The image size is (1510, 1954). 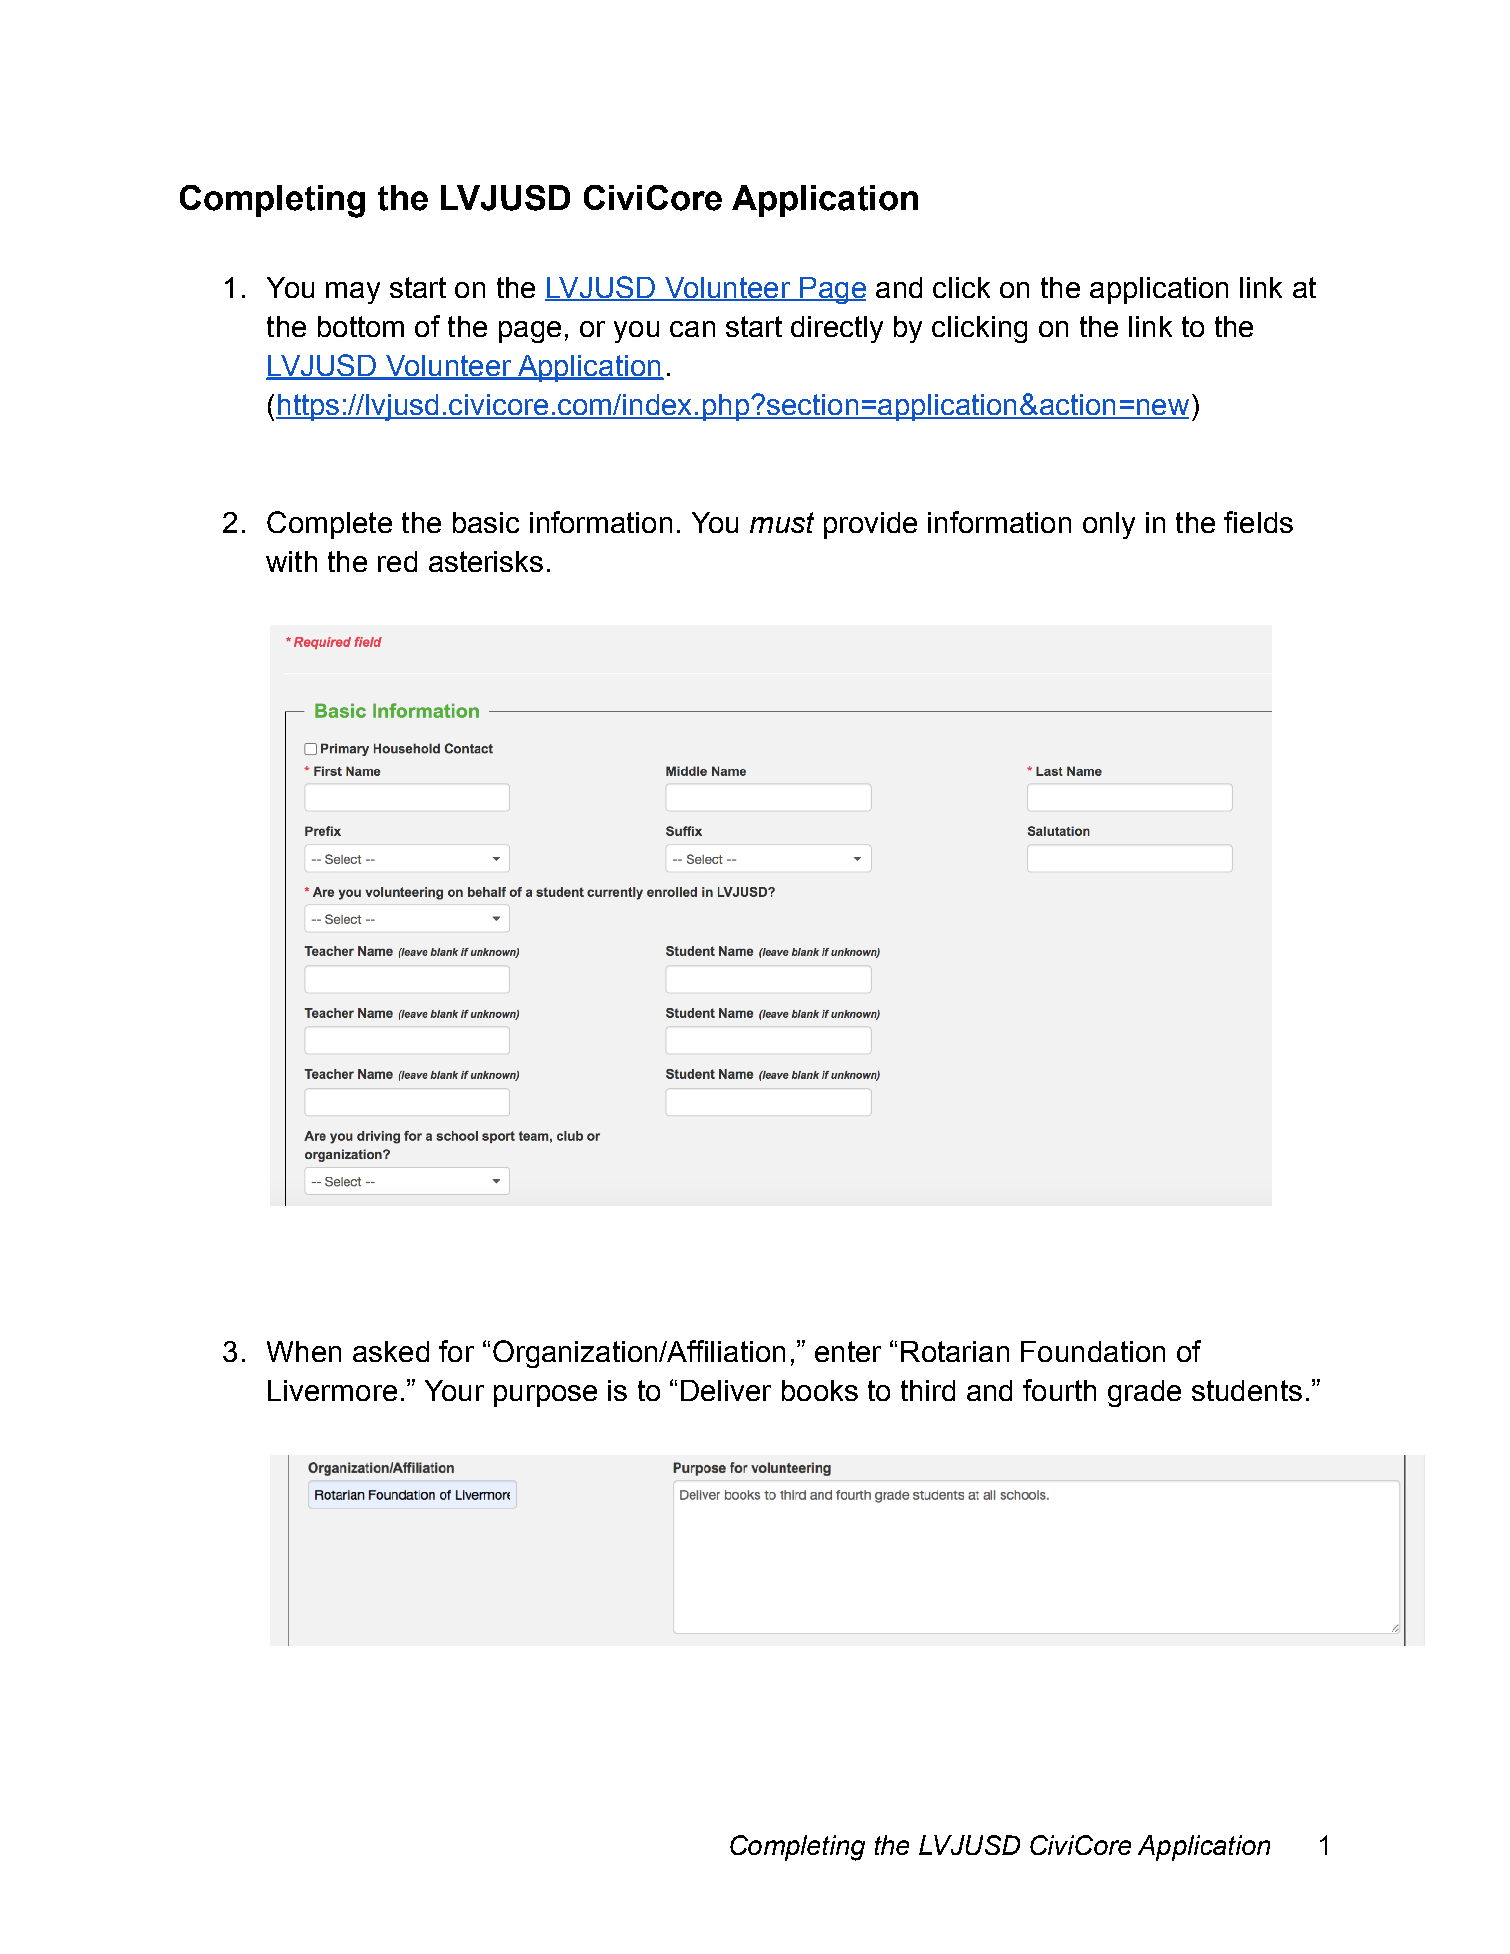 What do you see at coordinates (361, 326) in the screenshot?
I see `bottom` at bounding box center [361, 326].
